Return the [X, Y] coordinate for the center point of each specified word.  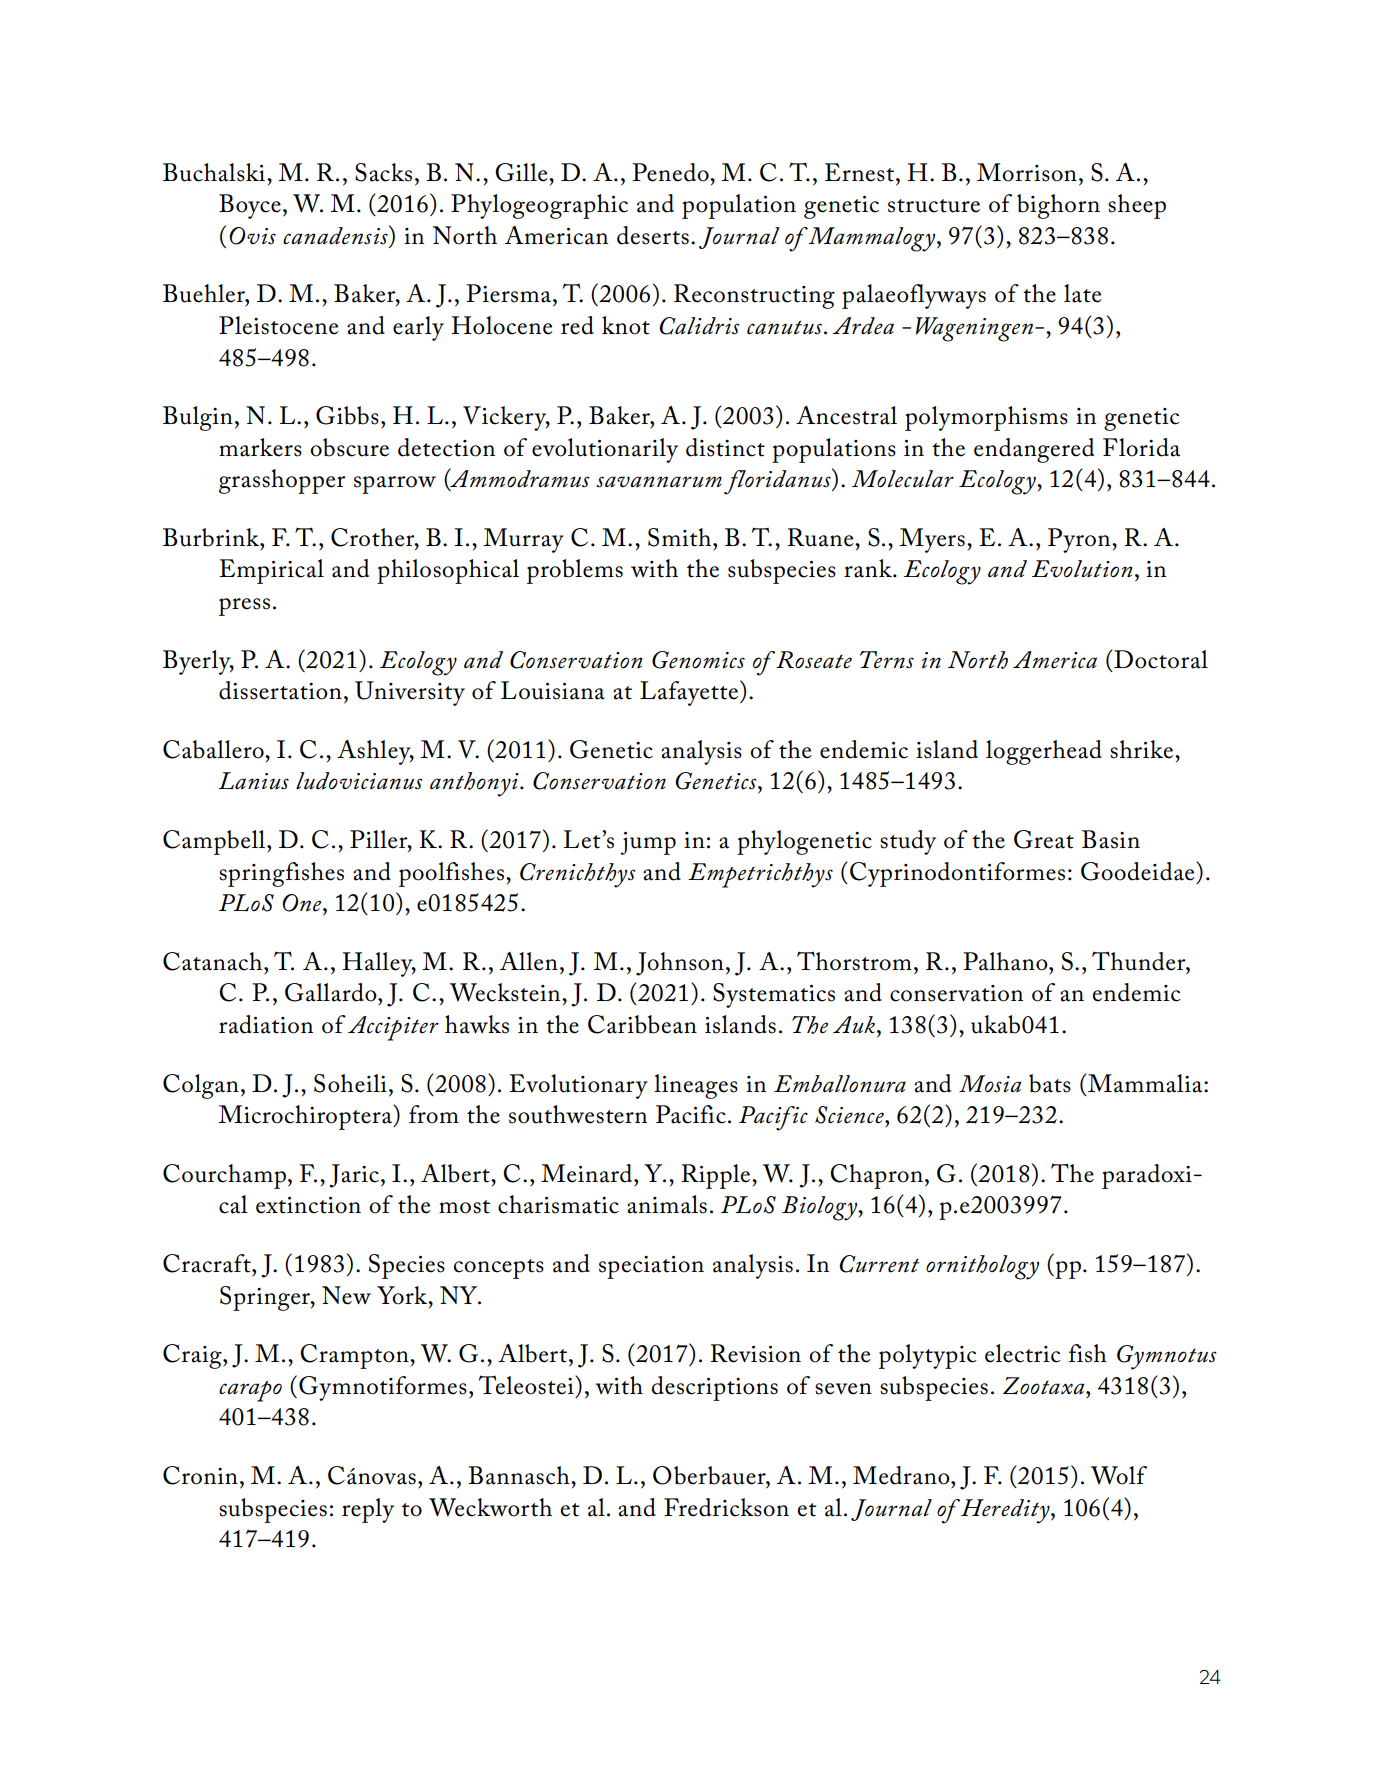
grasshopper [282, 481]
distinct [725, 447]
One [303, 903]
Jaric [354, 1176]
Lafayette [689, 693]
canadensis [336, 235]
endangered [1034, 450]
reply [368, 1510]
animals [667, 1204]
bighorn [1058, 206]
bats [1050, 1083]
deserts [653, 235]
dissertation [280, 690]
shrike [1143, 749]
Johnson [680, 964]
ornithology [982, 1267]
